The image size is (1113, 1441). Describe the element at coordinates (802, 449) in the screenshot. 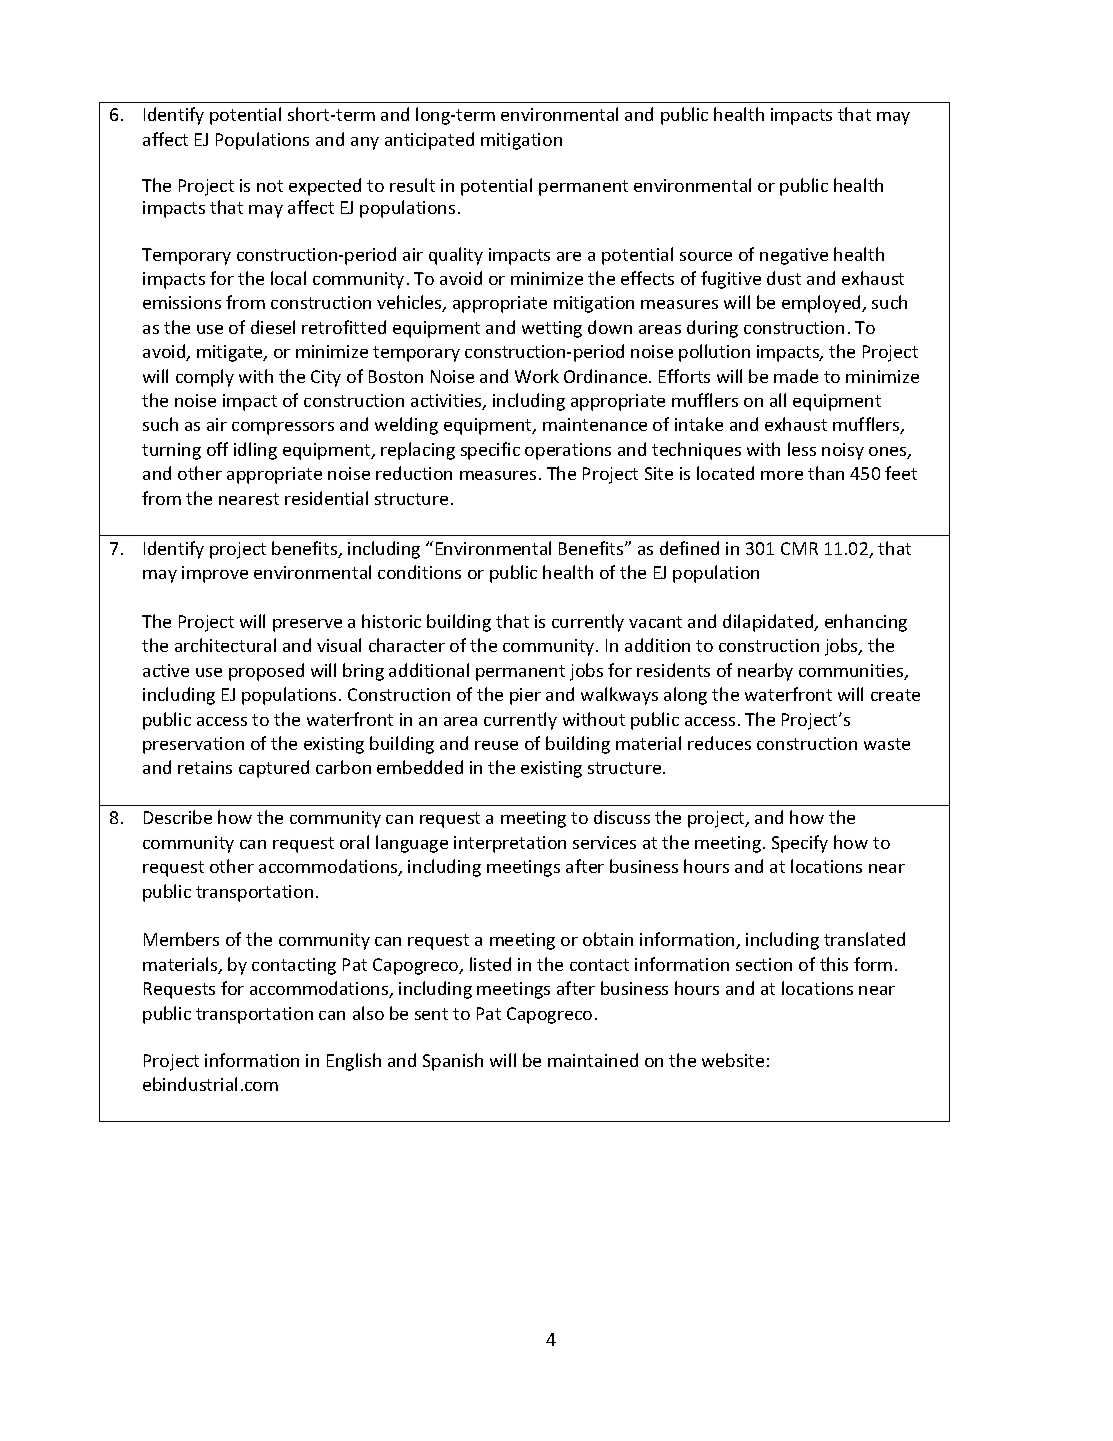

I see `less` at that location.
